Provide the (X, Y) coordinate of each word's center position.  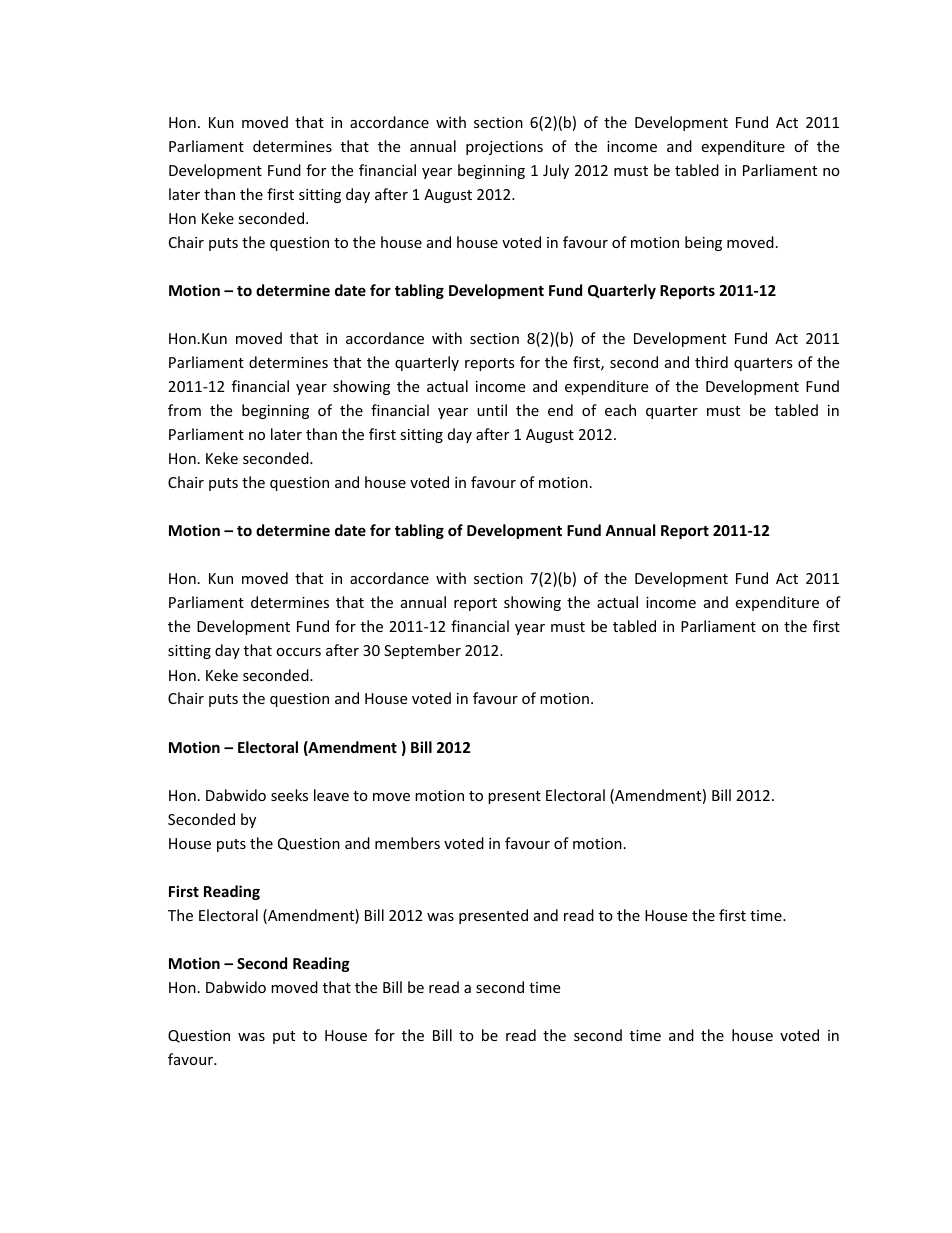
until (492, 410)
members (407, 843)
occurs (298, 652)
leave (331, 795)
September (422, 651)
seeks (289, 795)
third (711, 362)
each (620, 410)
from (184, 410)
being (703, 243)
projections (504, 148)
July (556, 171)
